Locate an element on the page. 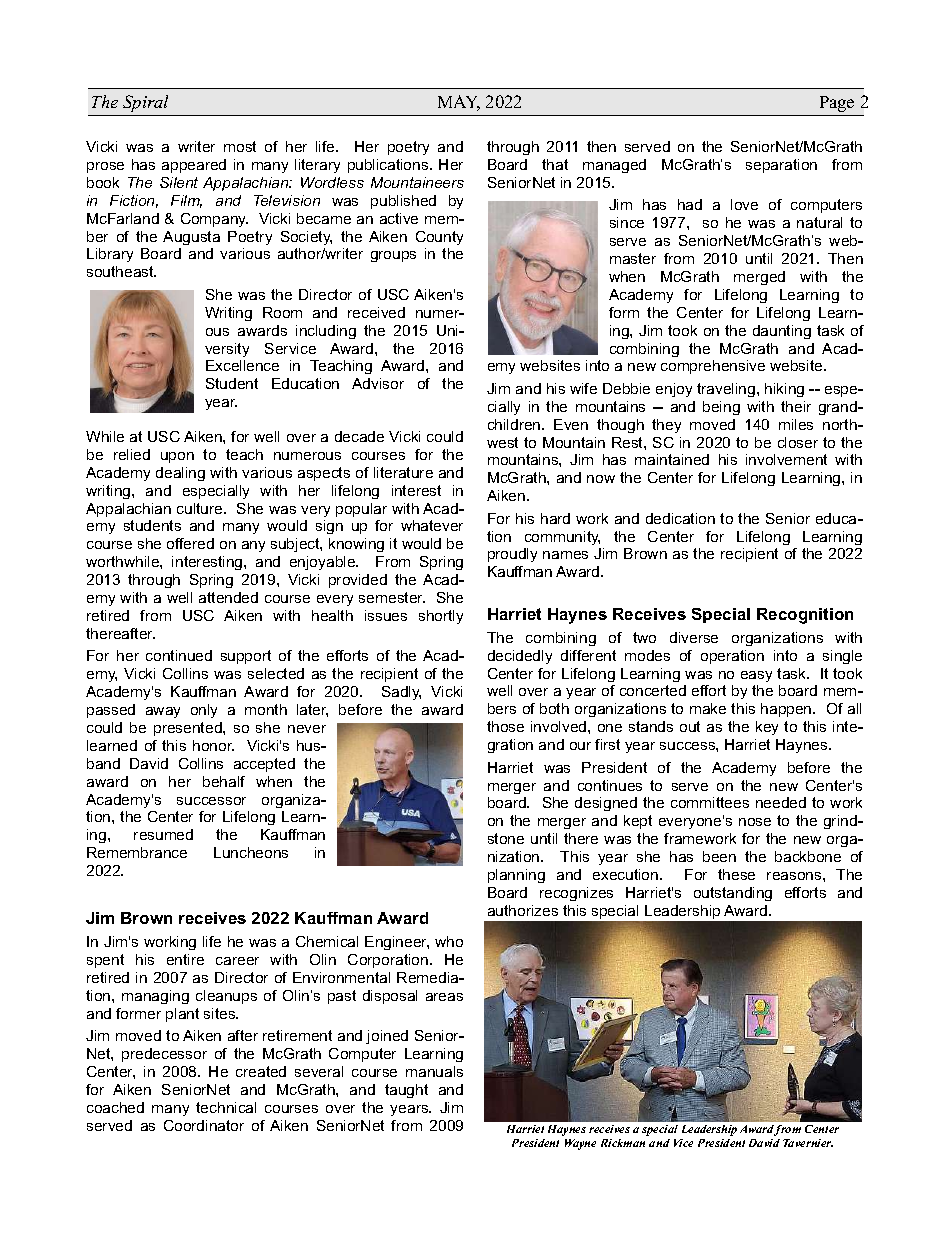 This image has height=1233, width=952. Rickman is located at coordinates (623, 1143).
